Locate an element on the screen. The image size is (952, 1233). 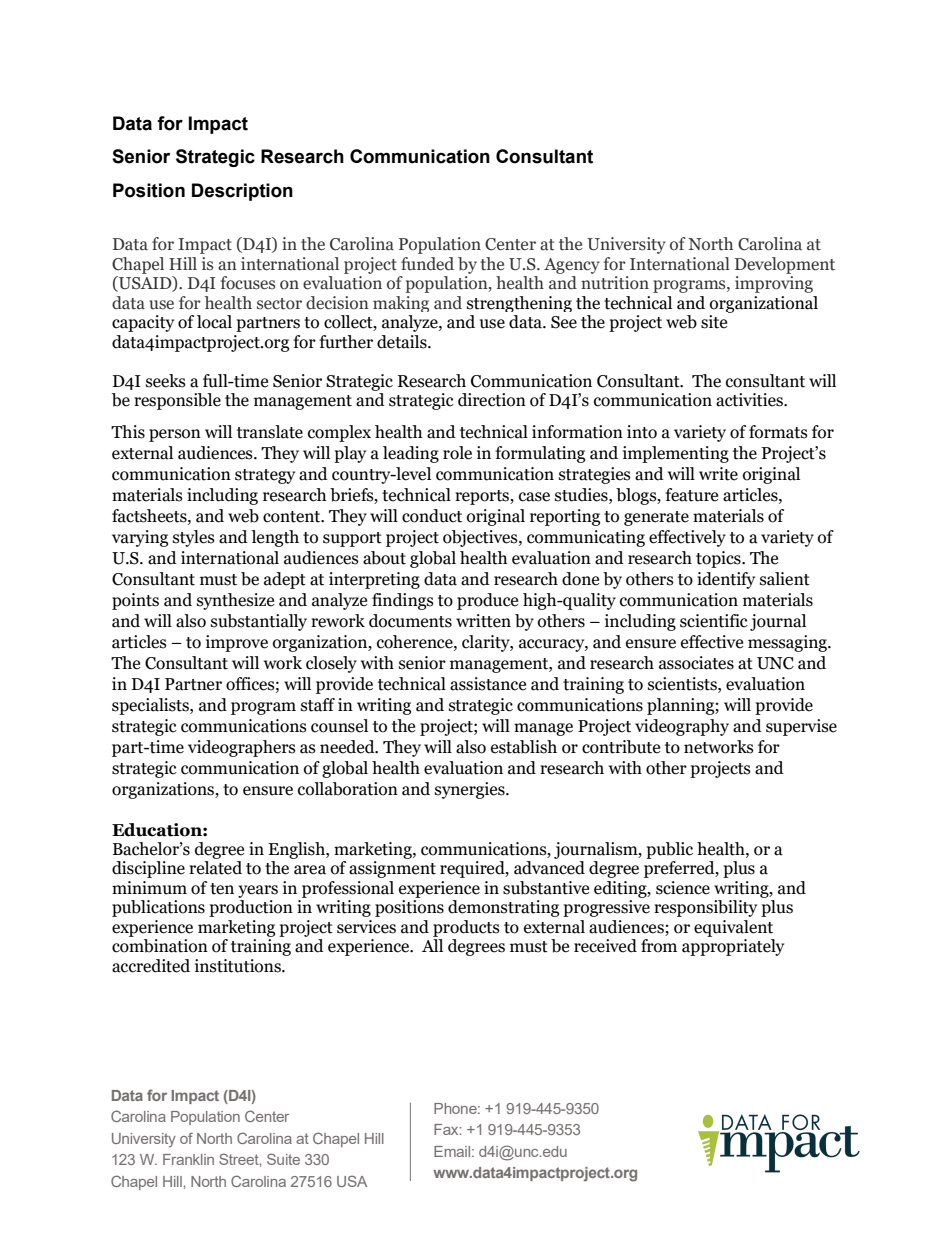
related is located at coordinates (215, 868).
